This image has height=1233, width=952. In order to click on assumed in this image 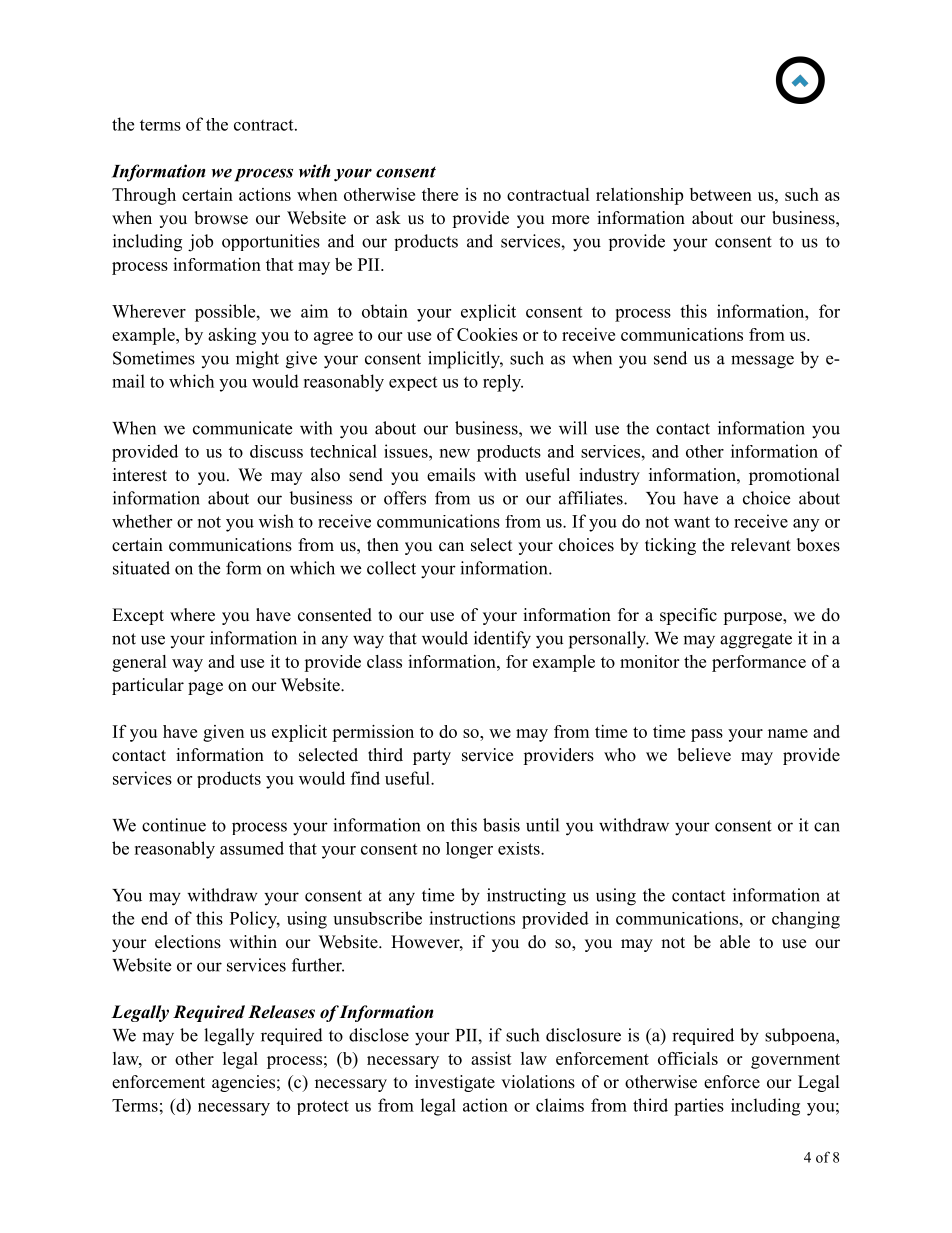, I will do `click(252, 848)`.
